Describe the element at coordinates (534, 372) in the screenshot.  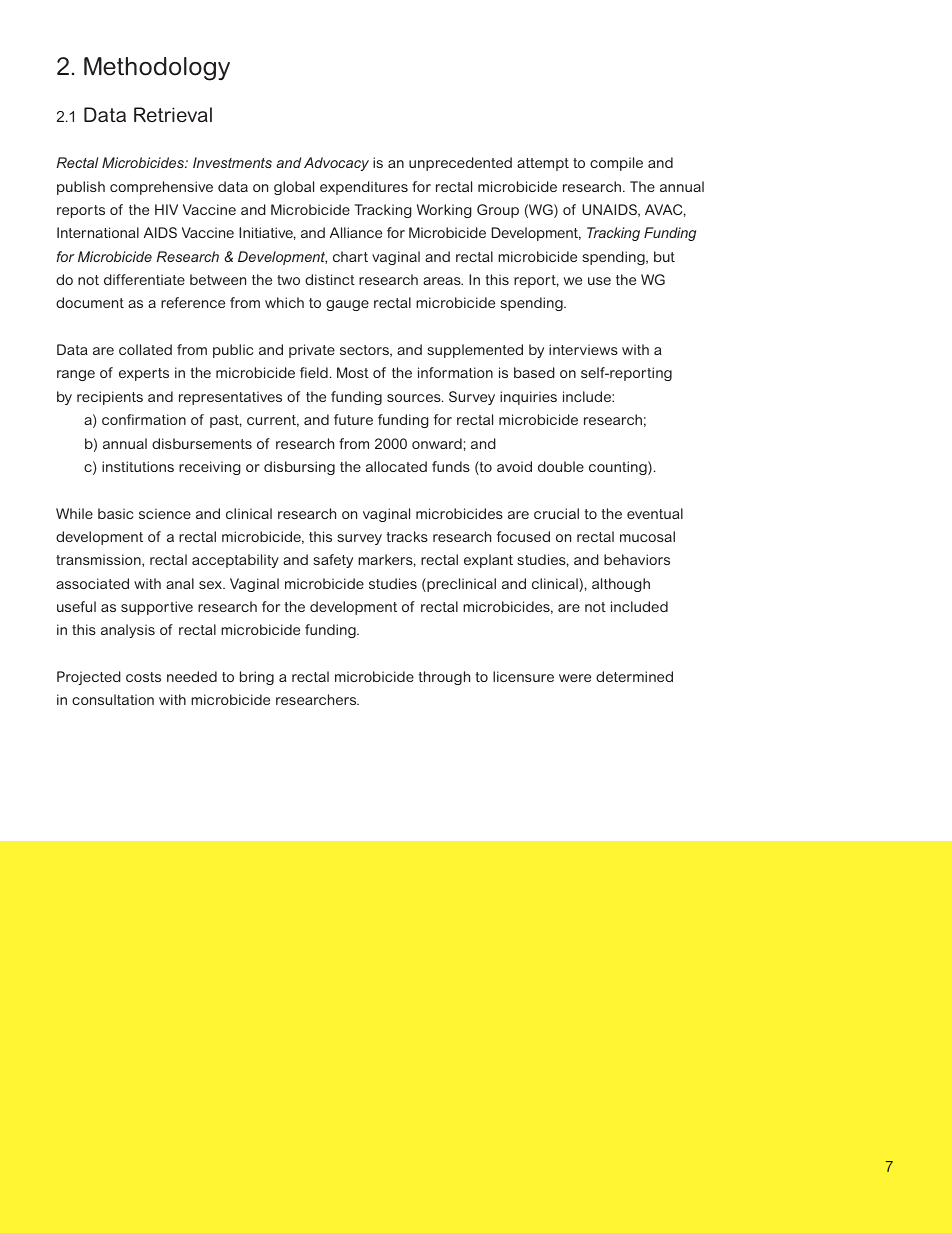
I see `based` at that location.
